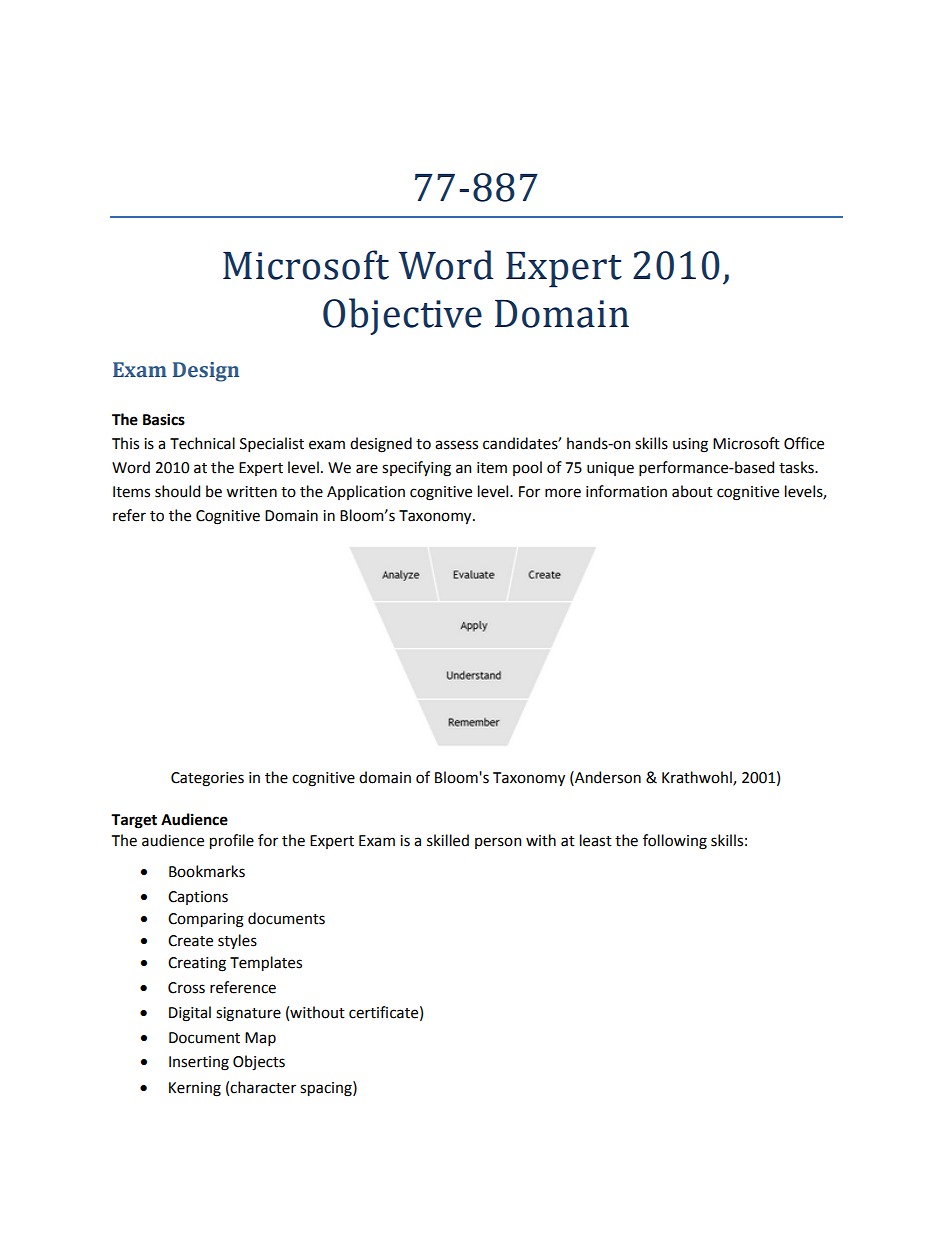  Describe the element at coordinates (675, 842) in the screenshot. I see `following` at that location.
